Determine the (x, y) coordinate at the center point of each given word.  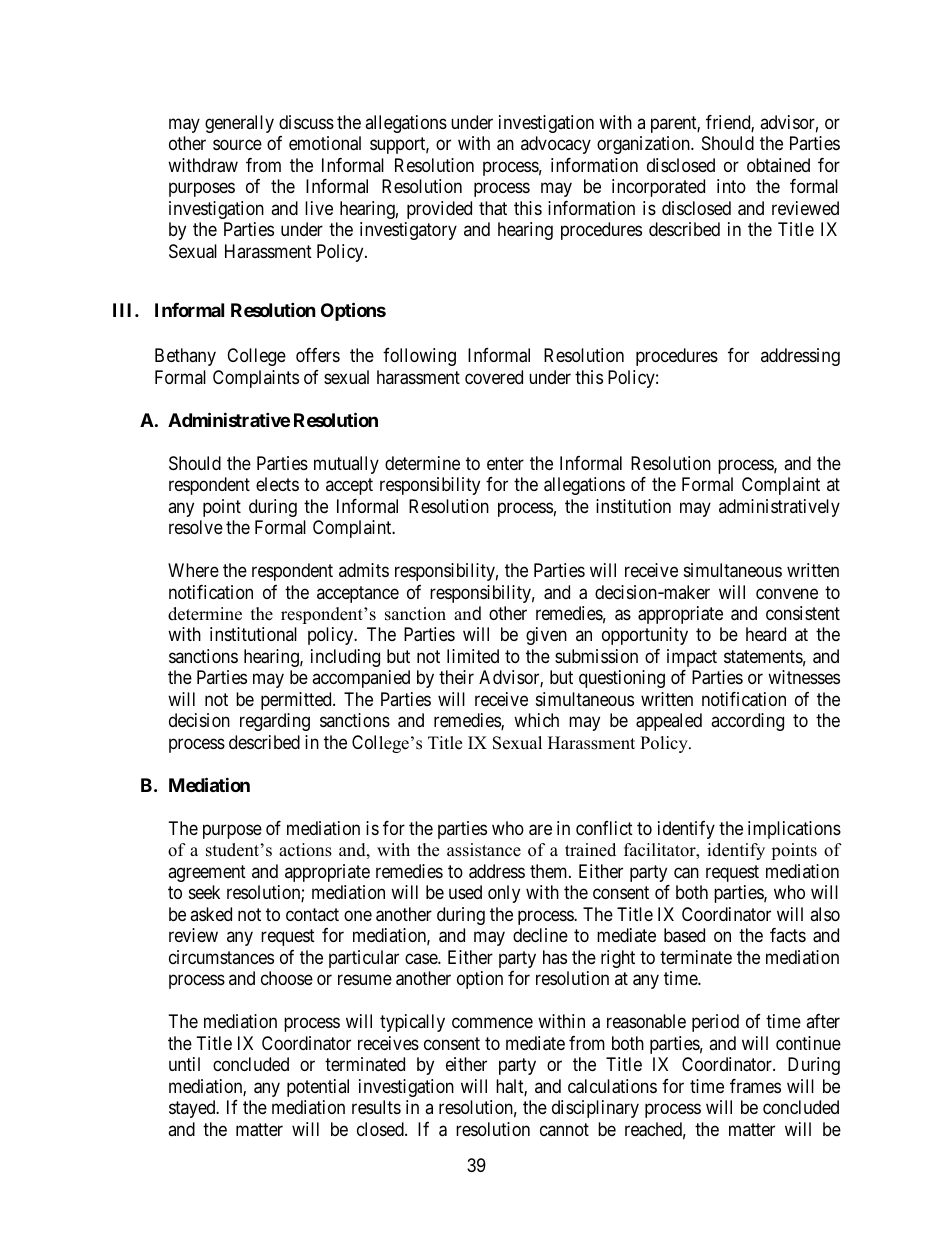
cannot (564, 1129)
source (237, 145)
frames (755, 1086)
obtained (778, 165)
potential (318, 1088)
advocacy (556, 145)
